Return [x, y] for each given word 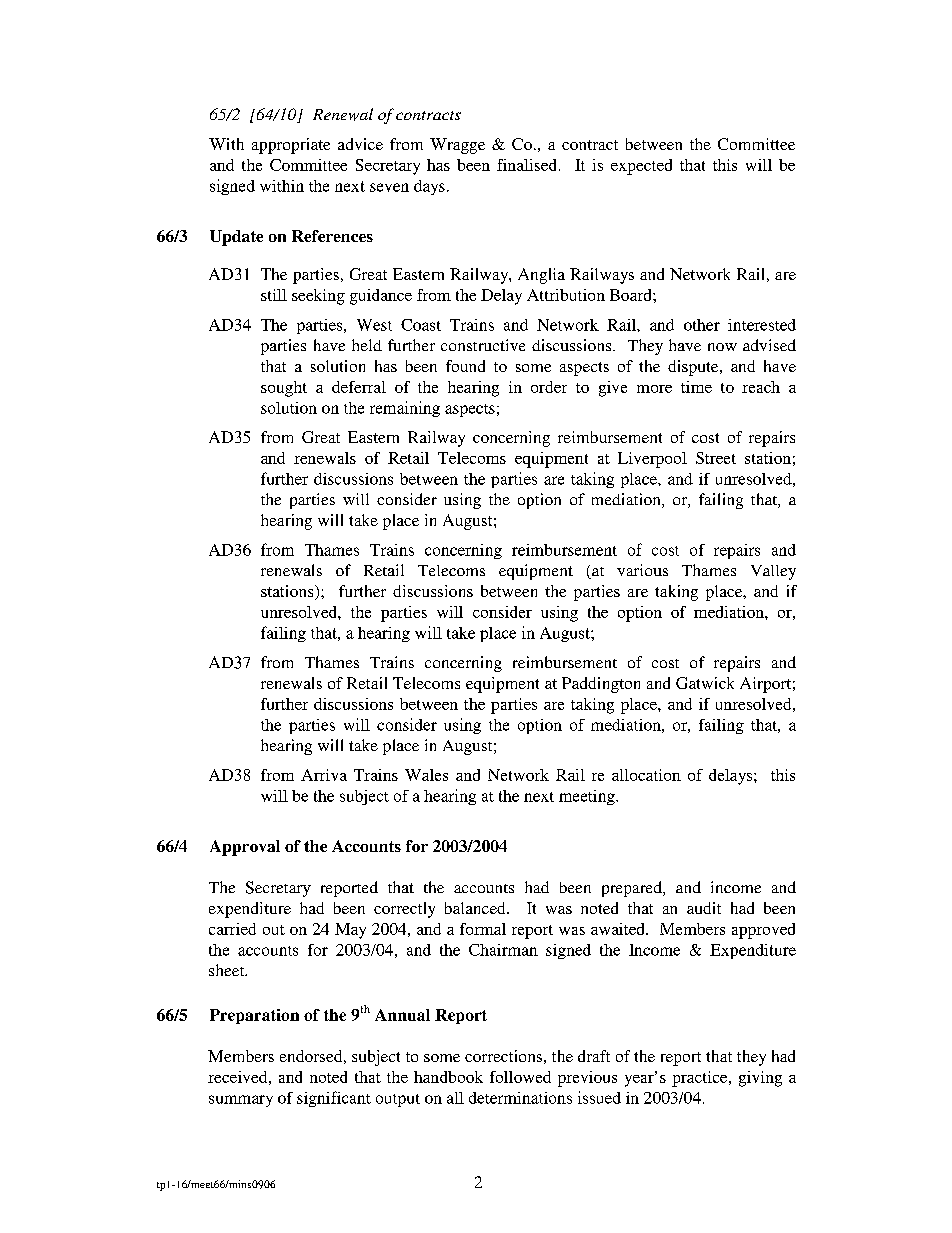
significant [334, 1099]
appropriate [291, 146]
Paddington [601, 685]
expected [641, 167]
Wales [426, 775]
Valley [773, 572]
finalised [528, 165]
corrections [503, 1056]
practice [701, 1079]
